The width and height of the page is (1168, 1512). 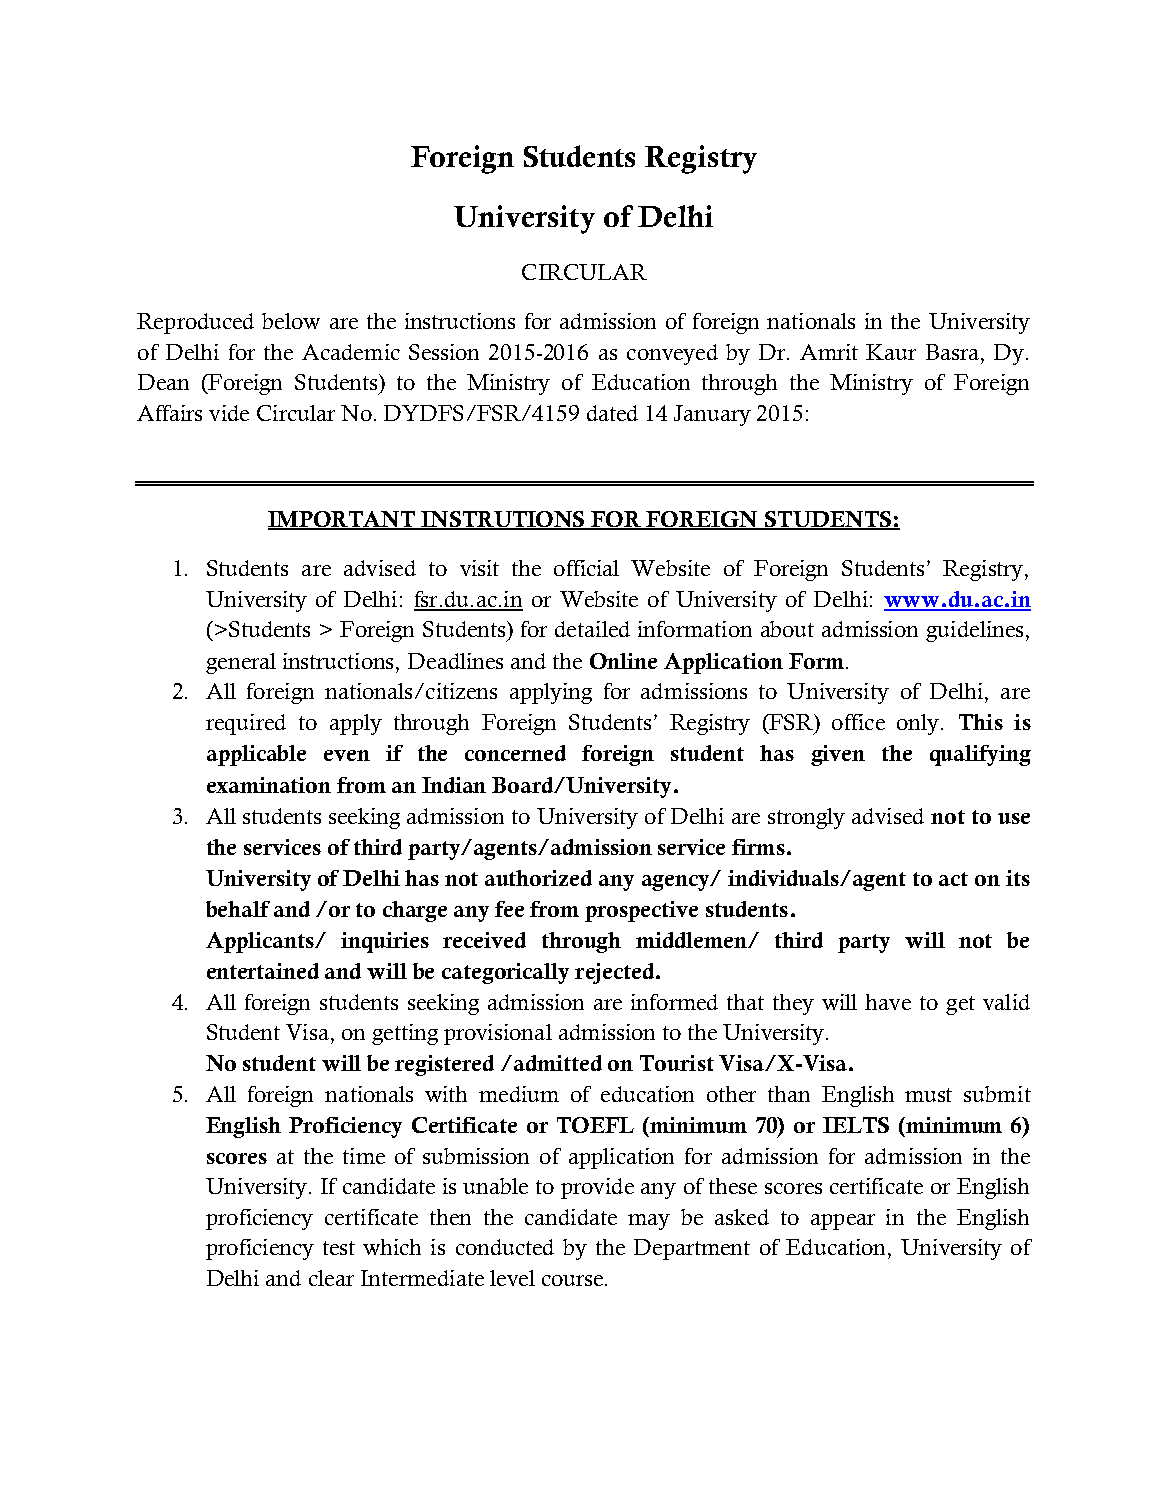 What do you see at coordinates (843, 1222) in the page?
I see `appear` at bounding box center [843, 1222].
